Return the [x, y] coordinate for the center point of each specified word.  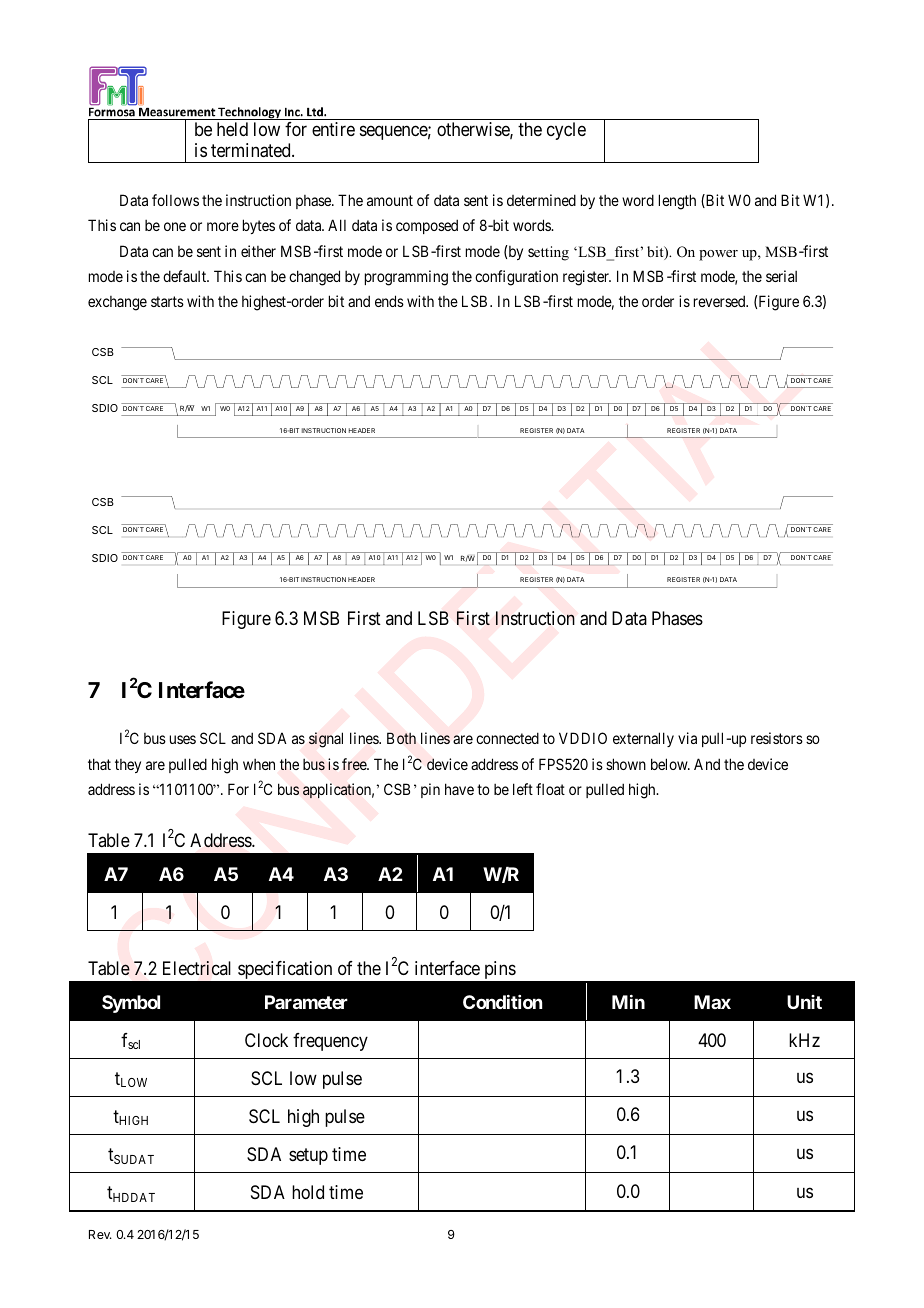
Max [712, 1002]
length [677, 202]
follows [175, 200]
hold [308, 1192]
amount [390, 200]
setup [308, 1156]
